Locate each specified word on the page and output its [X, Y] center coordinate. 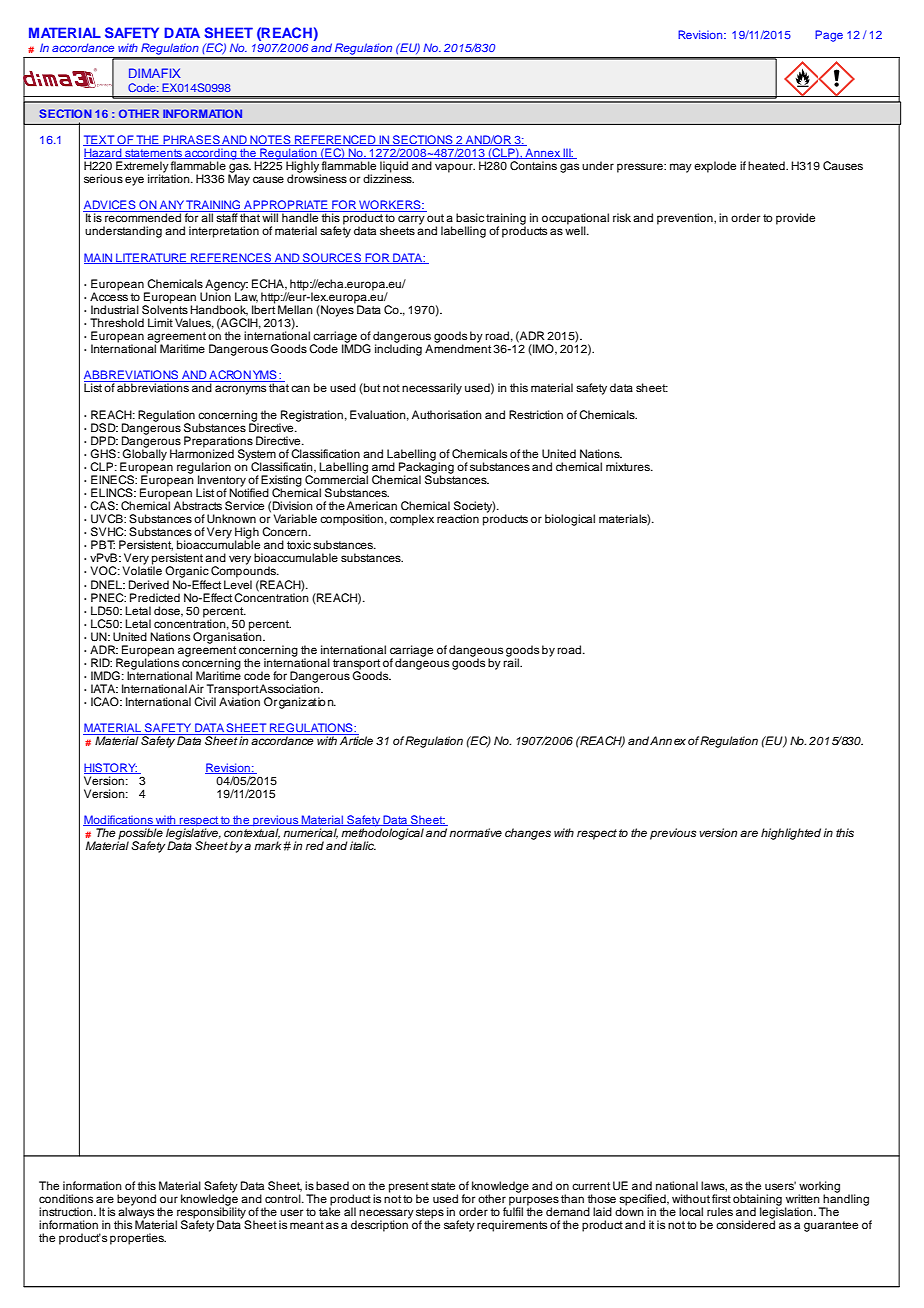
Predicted [155, 597]
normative [475, 832]
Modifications [119, 820]
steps [430, 1214]
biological [570, 520]
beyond [136, 1201]
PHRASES [191, 140]
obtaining [757, 1201]
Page [829, 36]
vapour [455, 168]
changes [528, 834]
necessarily [432, 389]
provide [795, 219]
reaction [458, 518]
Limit [160, 322]
